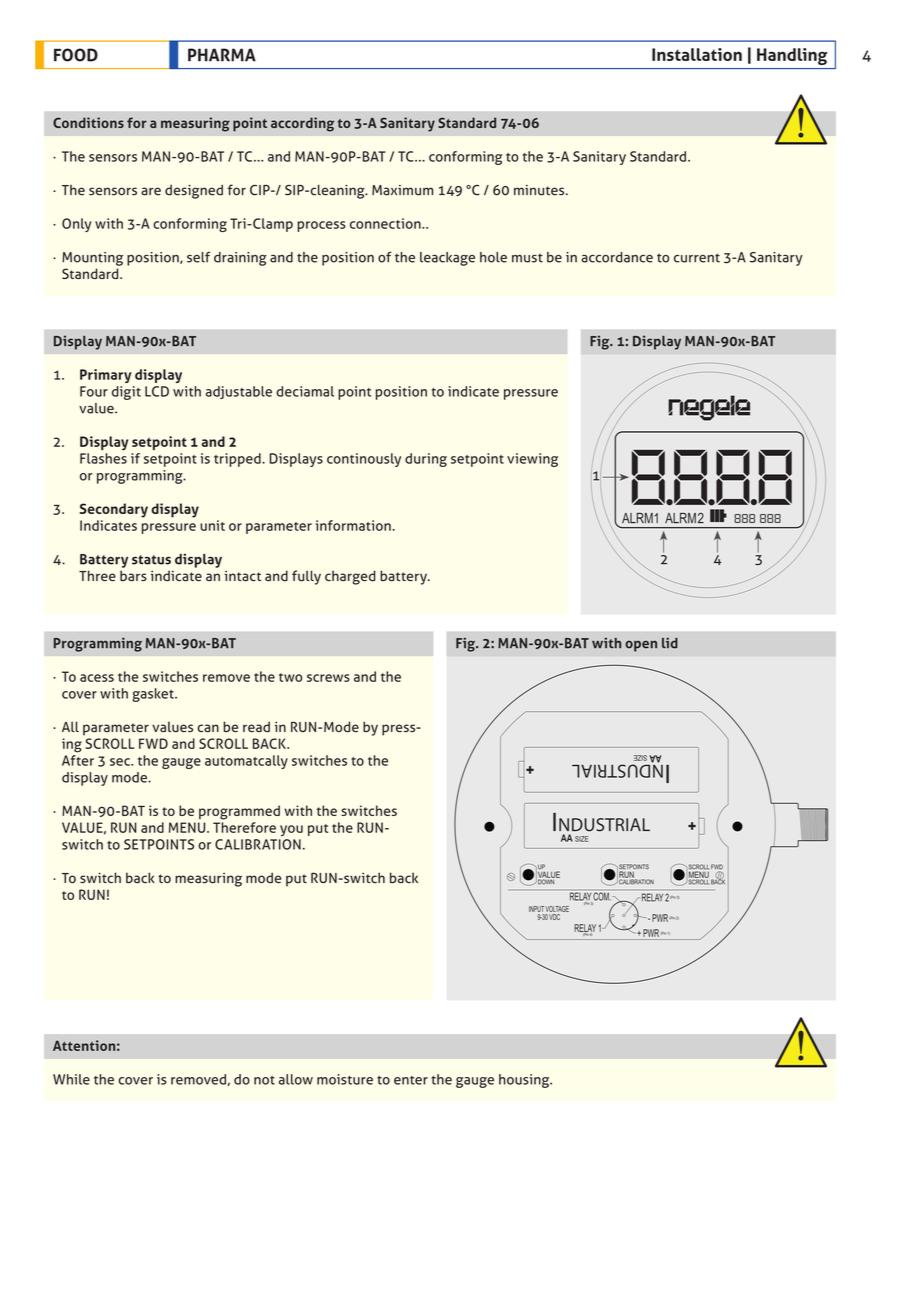  Describe the element at coordinates (302, 124) in the page. I see `according` at that location.
